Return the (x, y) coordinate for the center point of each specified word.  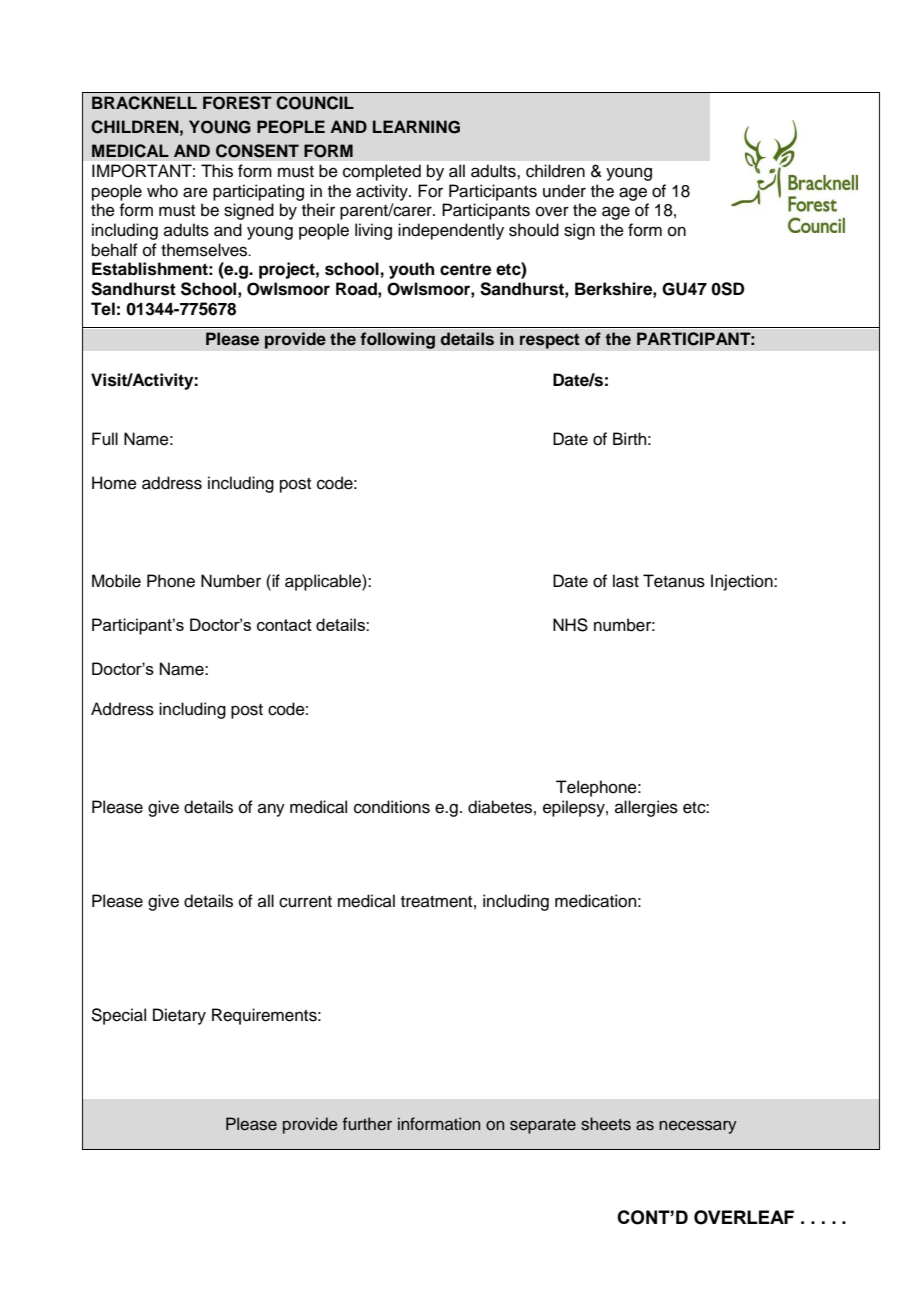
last (626, 581)
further (367, 1124)
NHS (570, 625)
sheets (606, 1124)
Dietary (179, 1016)
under (564, 191)
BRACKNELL (144, 103)
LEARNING (416, 127)
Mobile (116, 581)
